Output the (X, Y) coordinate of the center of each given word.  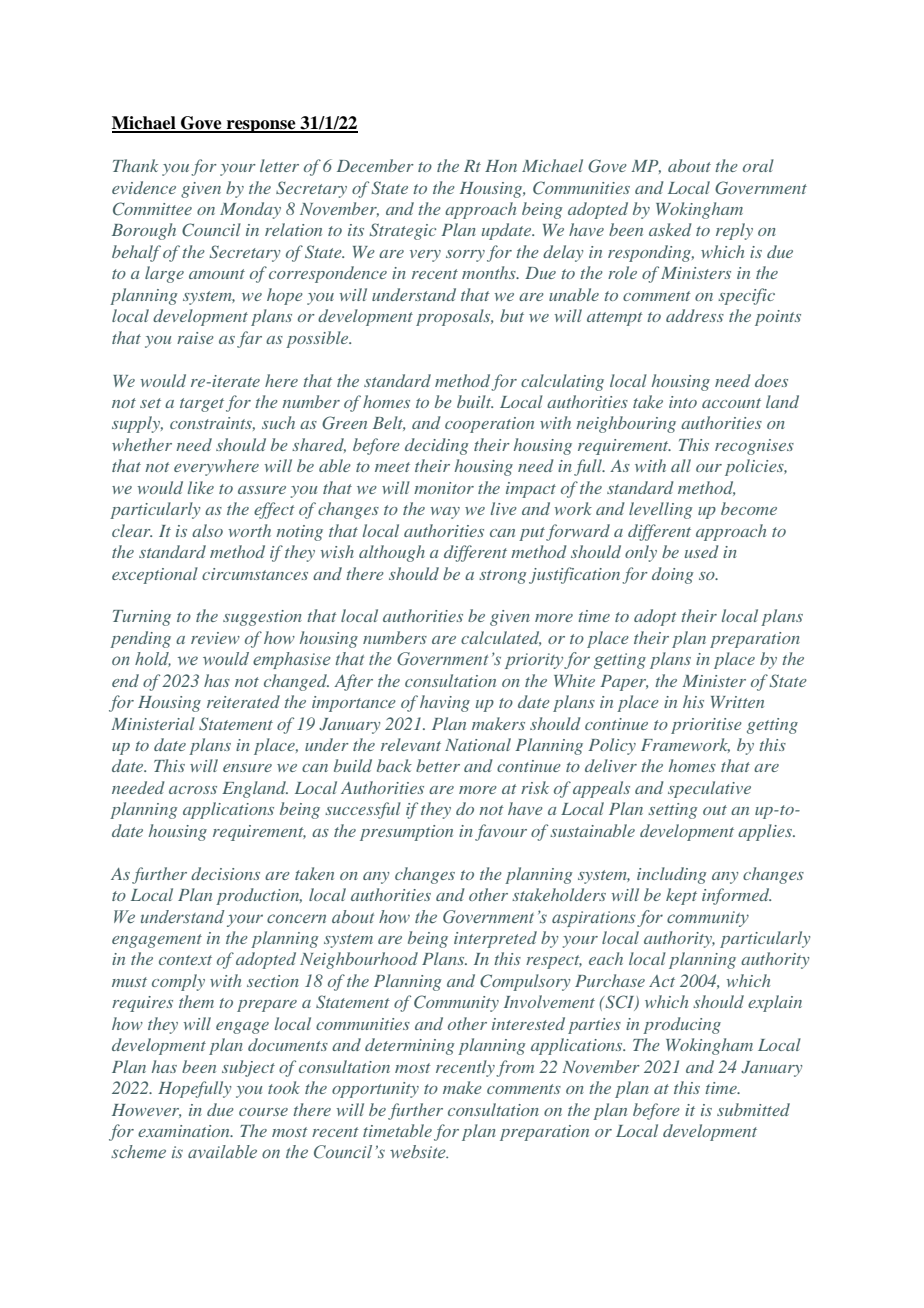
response (261, 126)
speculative (709, 789)
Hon (501, 166)
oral (758, 165)
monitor (444, 488)
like (201, 487)
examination (185, 1131)
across (193, 790)
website (419, 1152)
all (681, 465)
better (438, 765)
